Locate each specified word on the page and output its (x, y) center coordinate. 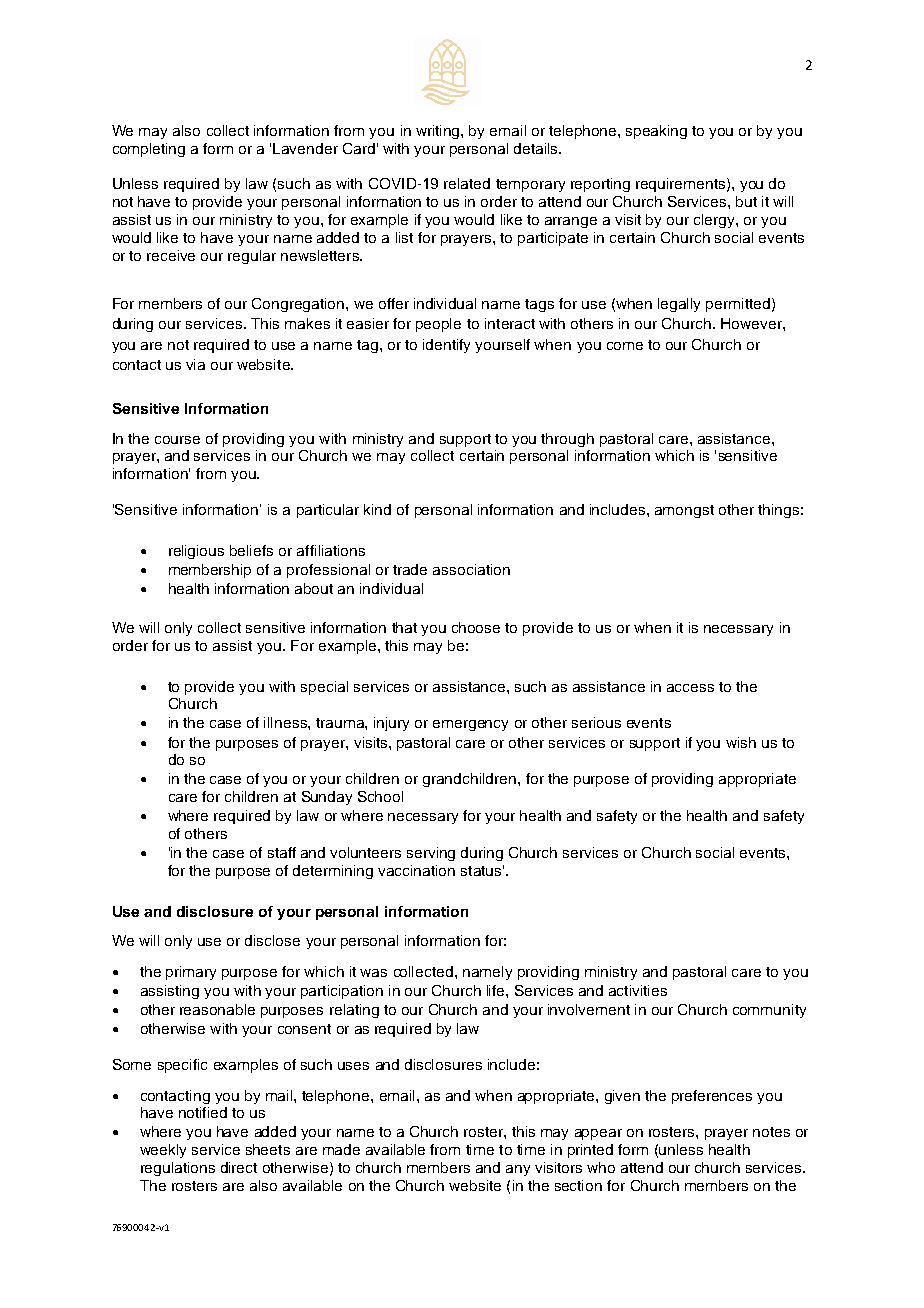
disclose (272, 940)
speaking (656, 132)
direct (239, 1167)
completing (149, 150)
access (690, 688)
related (467, 183)
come (625, 346)
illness (286, 722)
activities (638, 990)
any (518, 1170)
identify (446, 346)
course (177, 440)
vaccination (416, 870)
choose (476, 627)
